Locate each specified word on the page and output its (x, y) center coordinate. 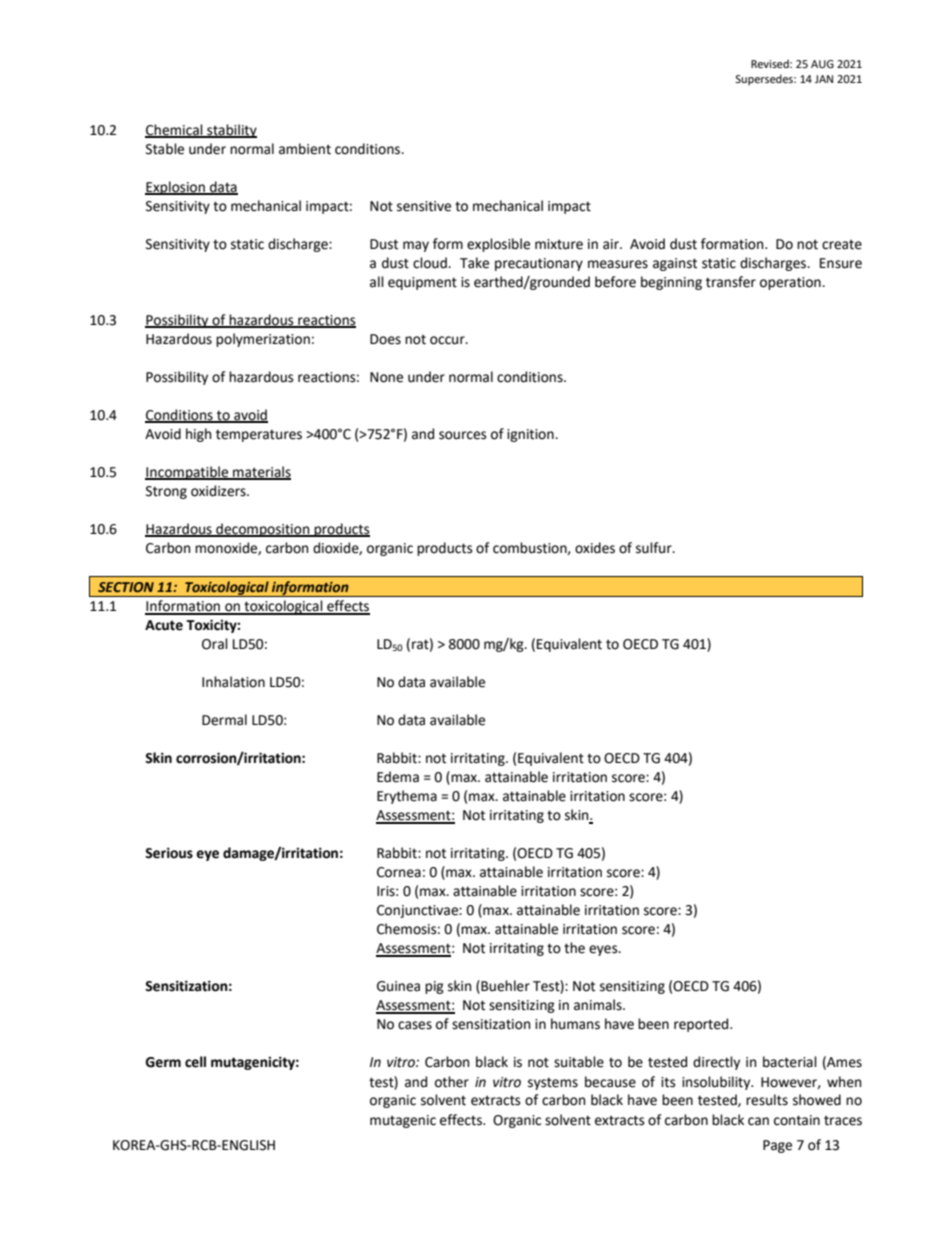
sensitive (424, 206)
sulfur (655, 548)
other (452, 1082)
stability (231, 131)
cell (195, 1062)
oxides (595, 548)
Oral (215, 644)
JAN (824, 79)
